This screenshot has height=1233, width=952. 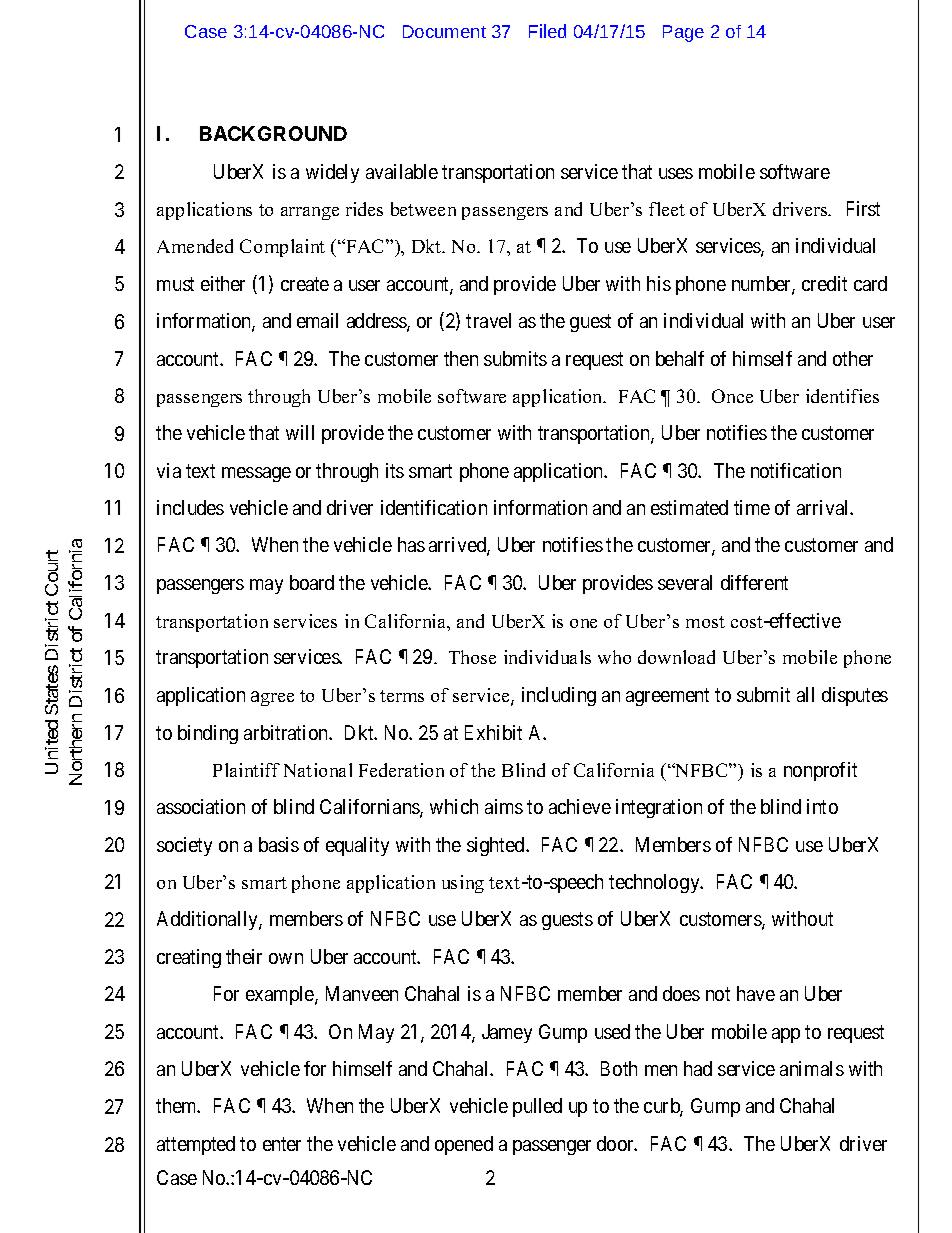 What do you see at coordinates (461, 358) in the screenshot?
I see `then` at bounding box center [461, 358].
